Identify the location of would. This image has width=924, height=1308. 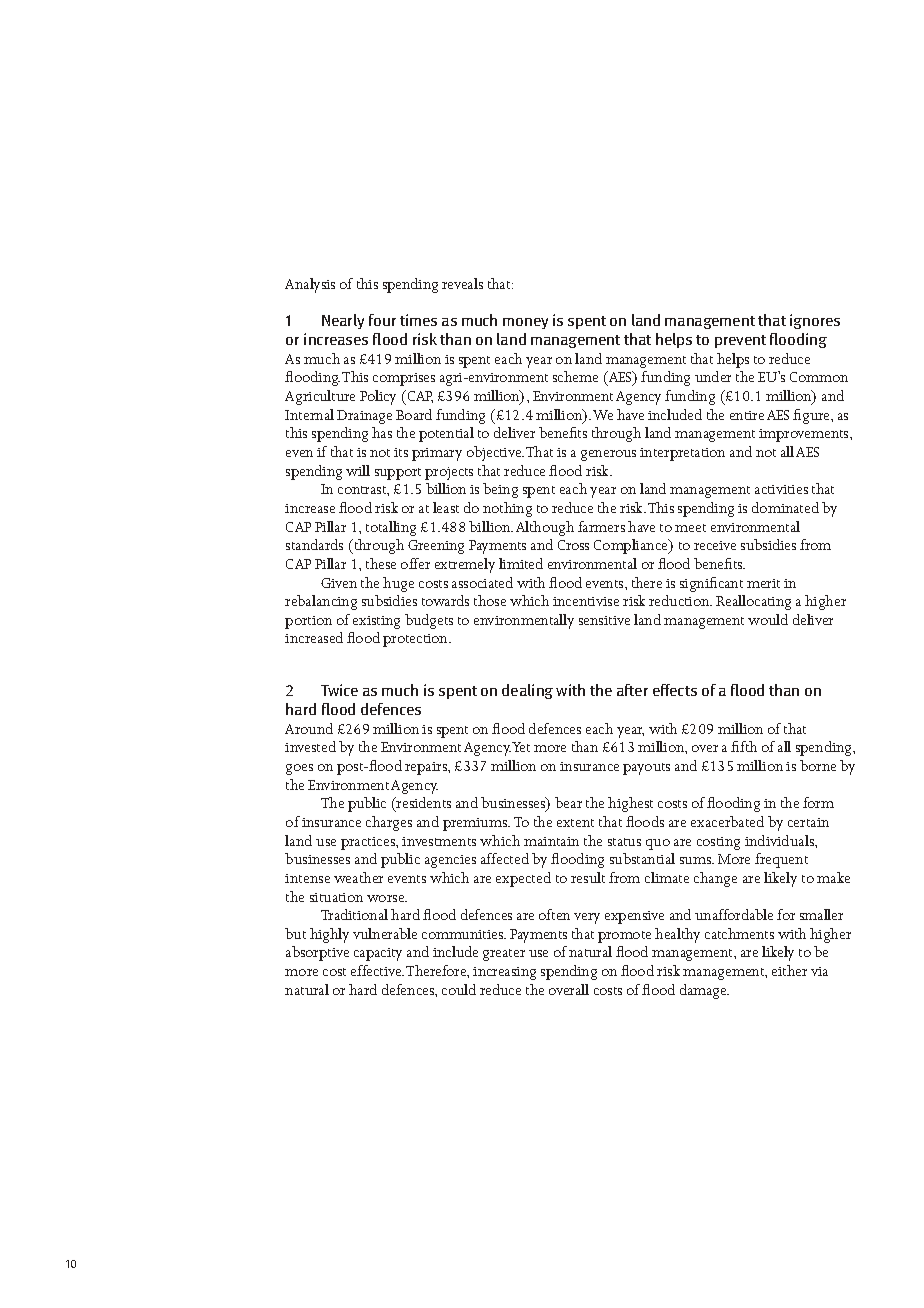
(768, 619).
